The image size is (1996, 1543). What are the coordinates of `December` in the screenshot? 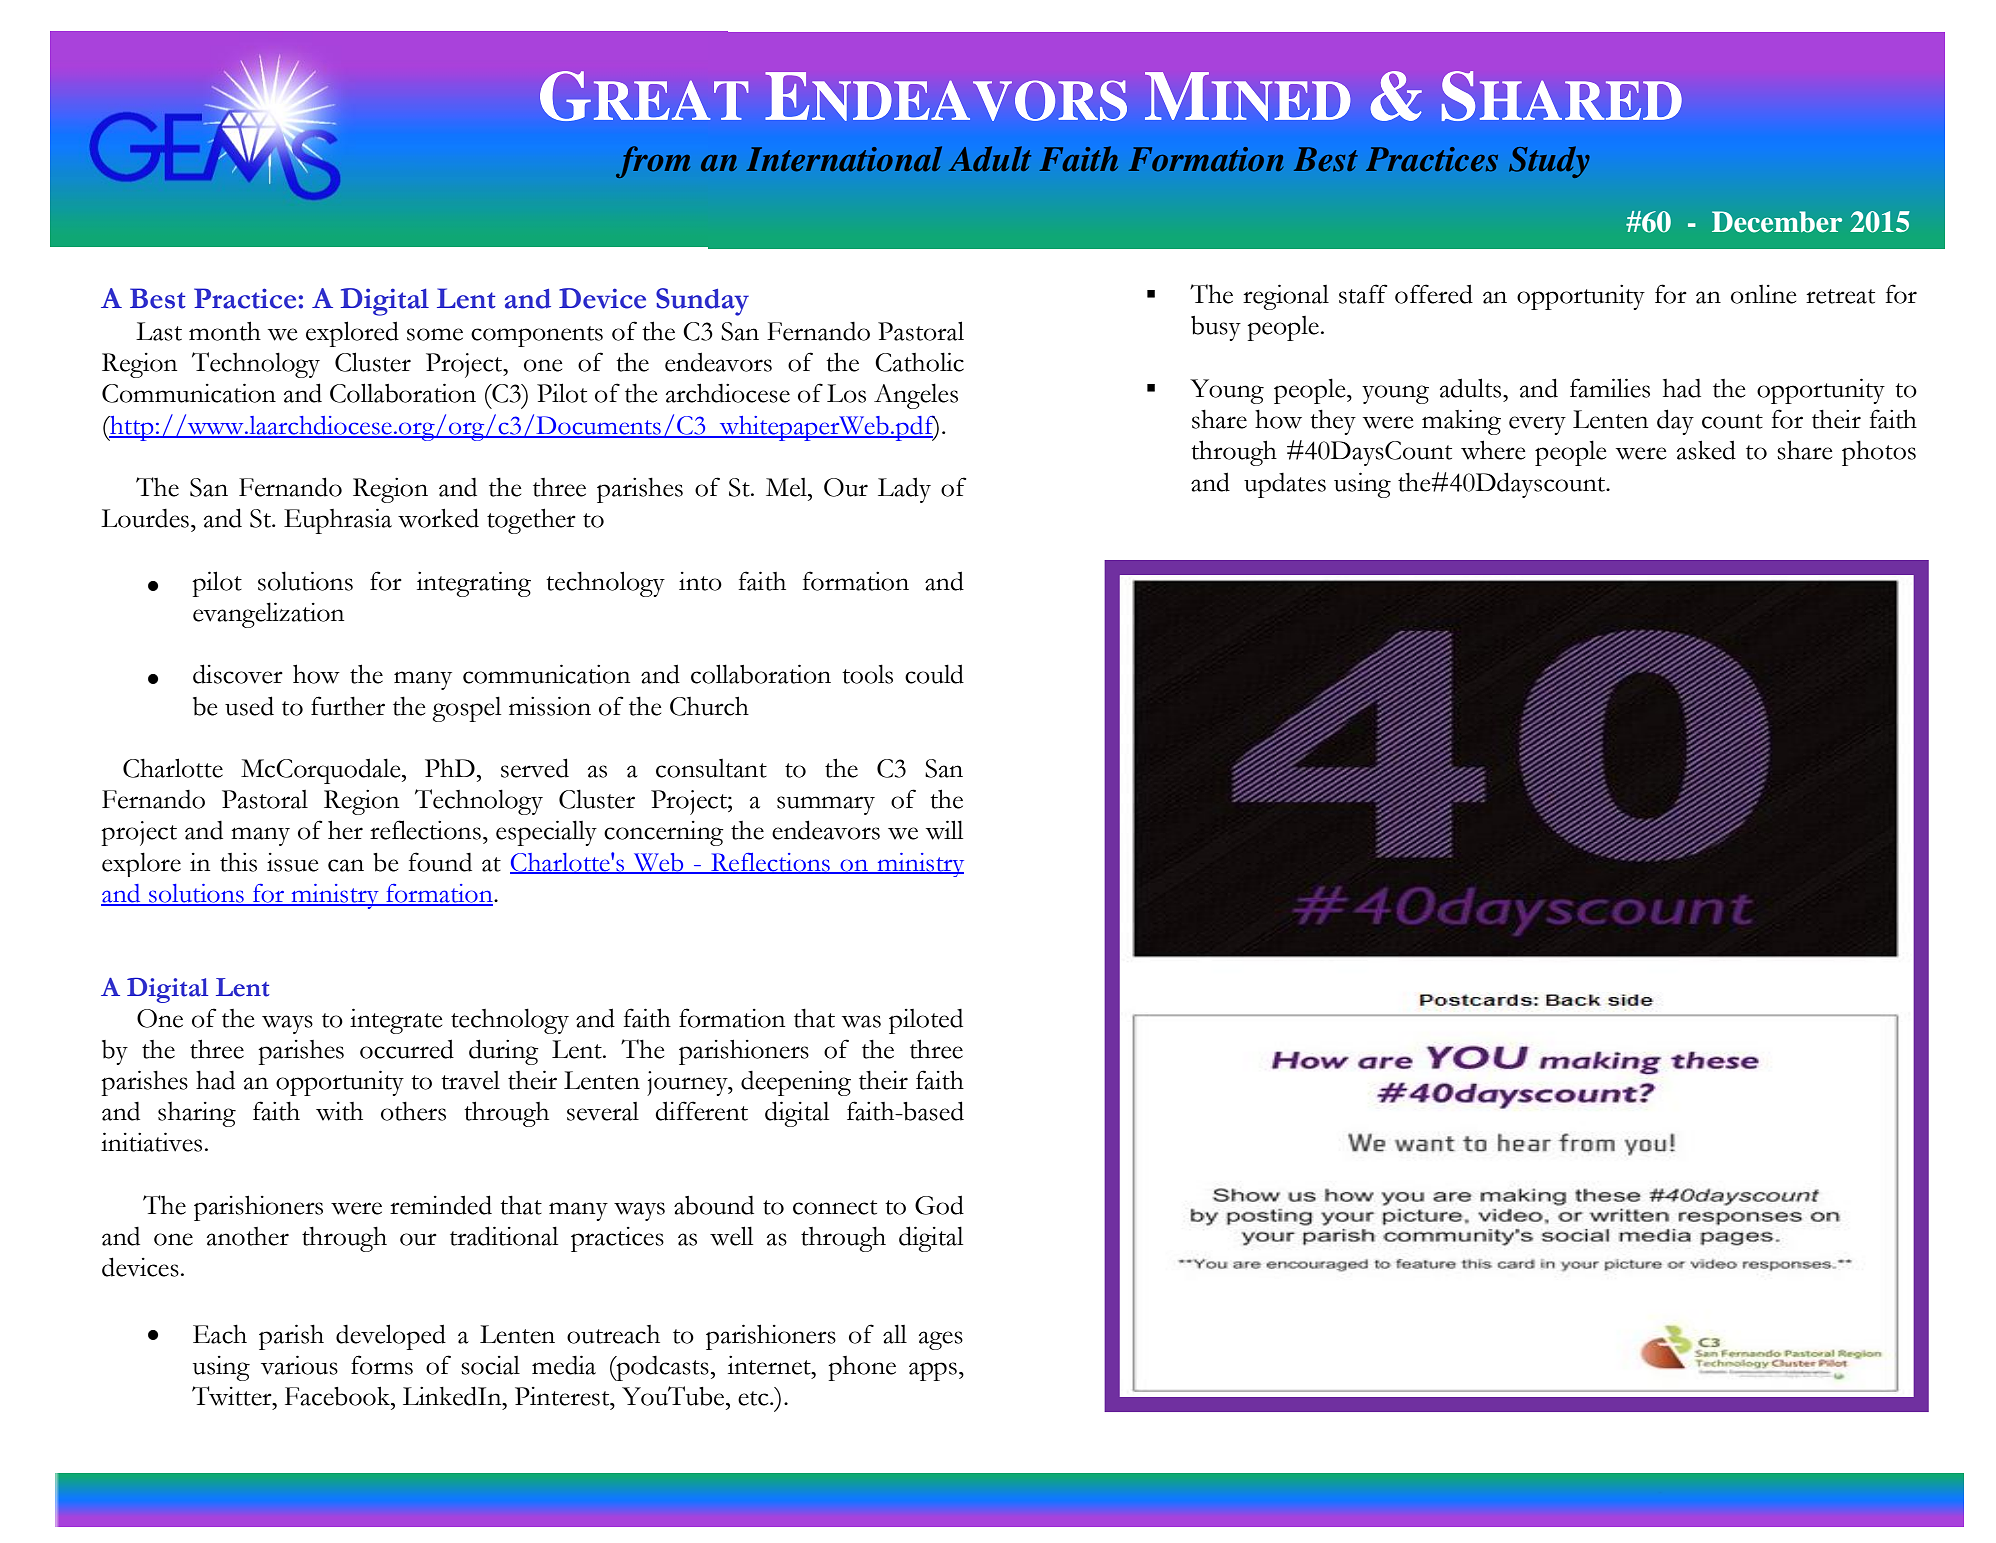 It's located at (1777, 222).
